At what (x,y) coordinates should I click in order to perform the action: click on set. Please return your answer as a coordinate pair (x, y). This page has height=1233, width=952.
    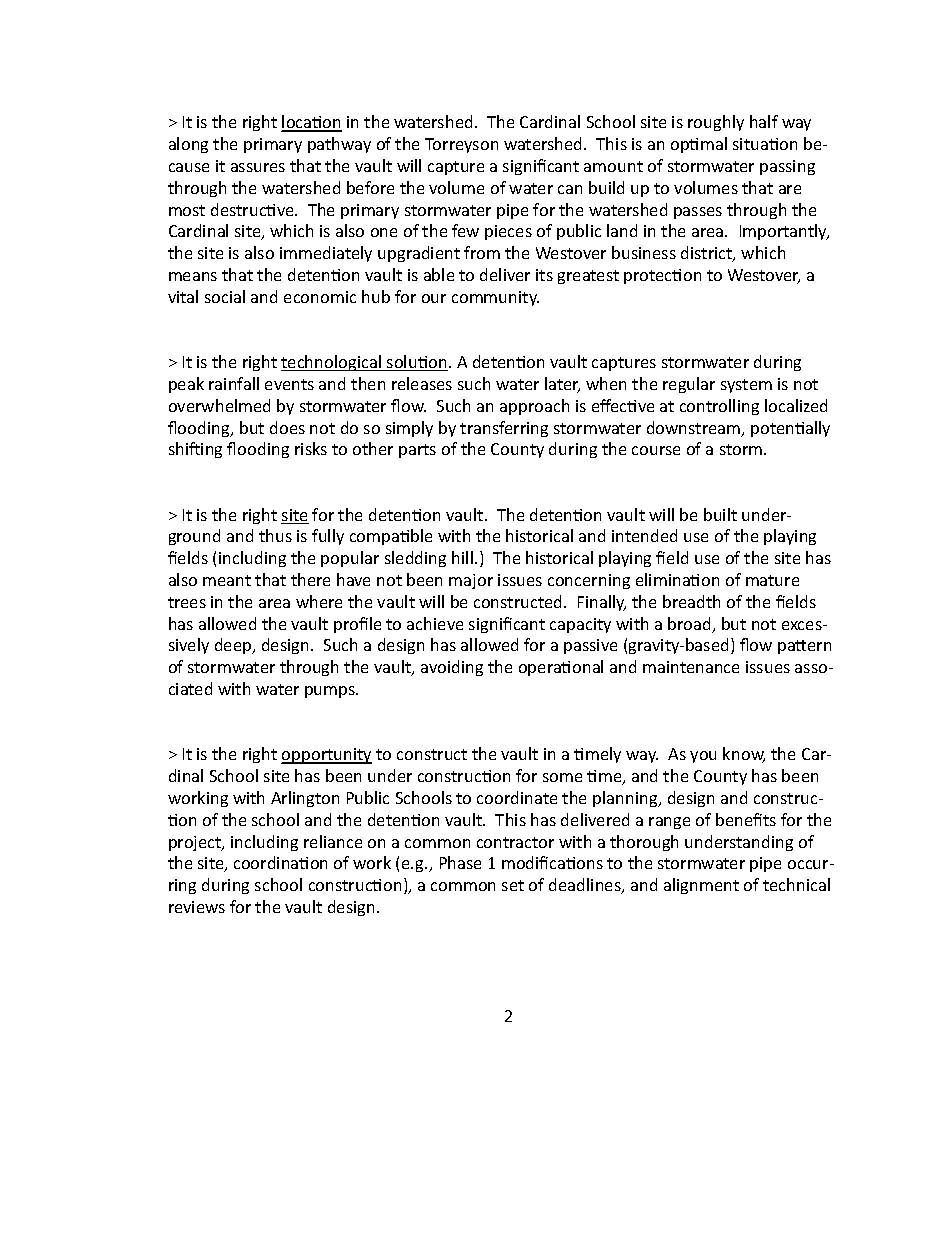
    Looking at the image, I should click on (513, 885).
